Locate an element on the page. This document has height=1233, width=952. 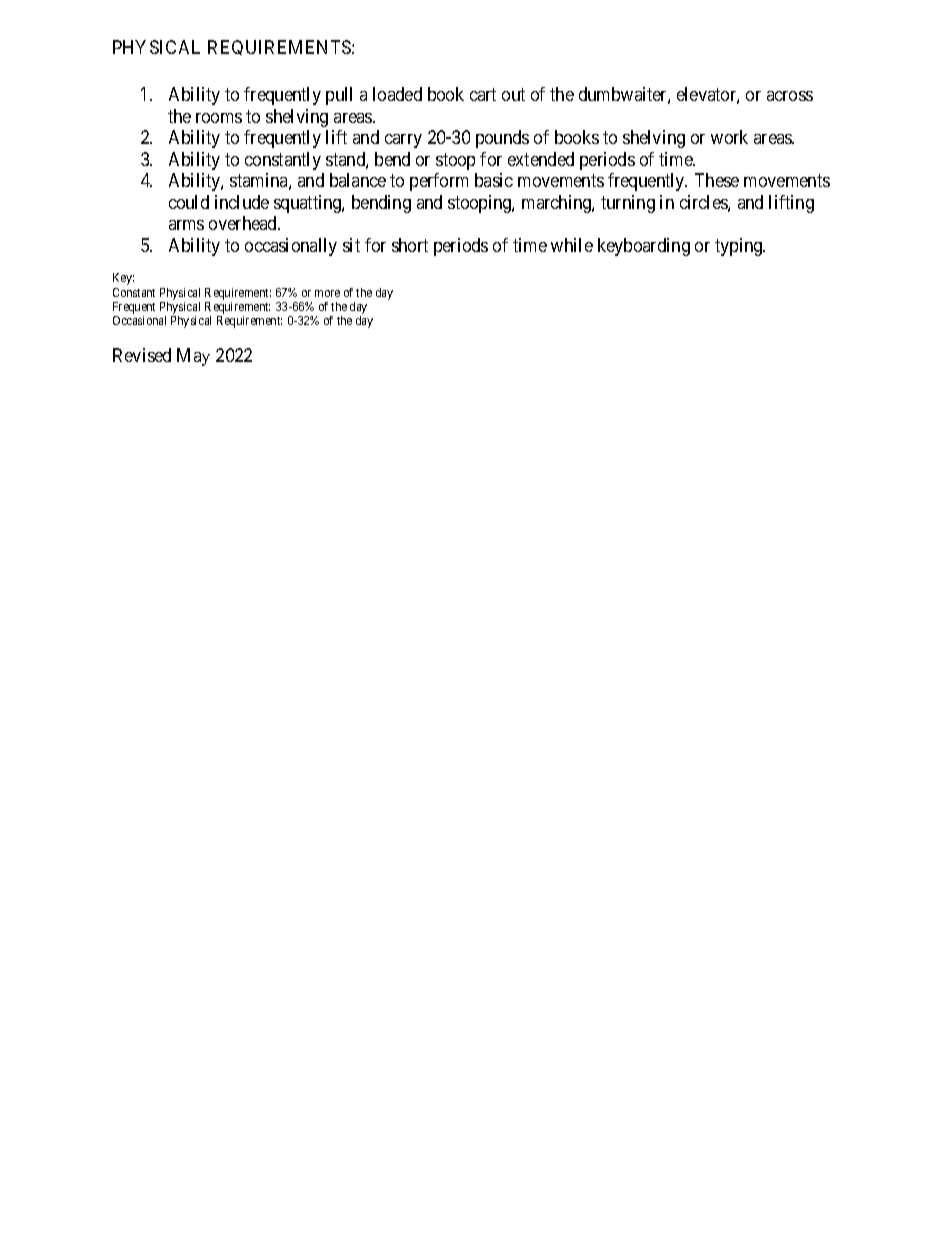
rooms is located at coordinates (219, 118).
